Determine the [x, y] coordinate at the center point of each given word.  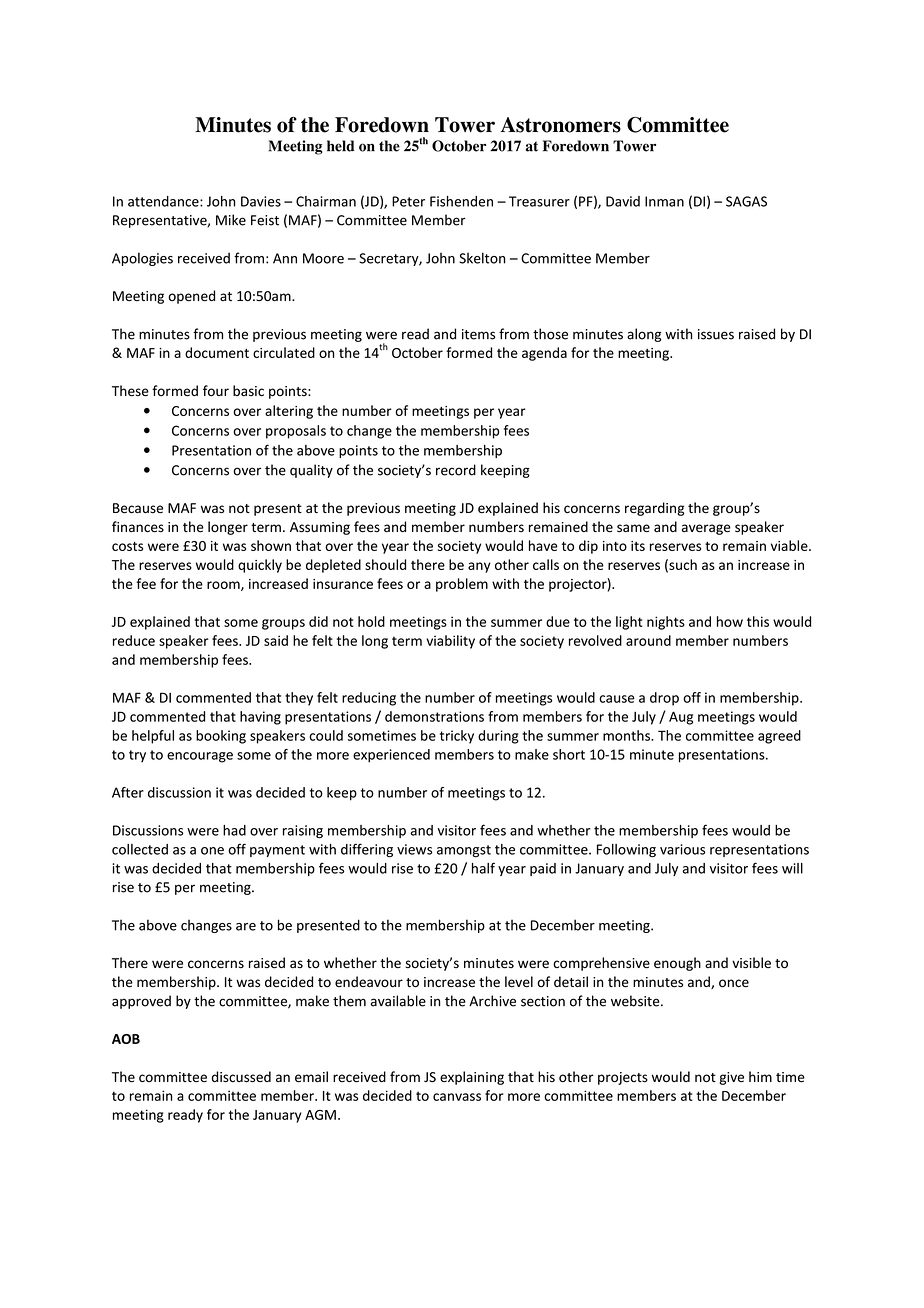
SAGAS [746, 201]
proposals [296, 432]
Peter [408, 201]
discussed [241, 1077]
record [456, 470]
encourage [200, 757]
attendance [164, 201]
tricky [457, 737]
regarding [654, 509]
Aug [681, 718]
